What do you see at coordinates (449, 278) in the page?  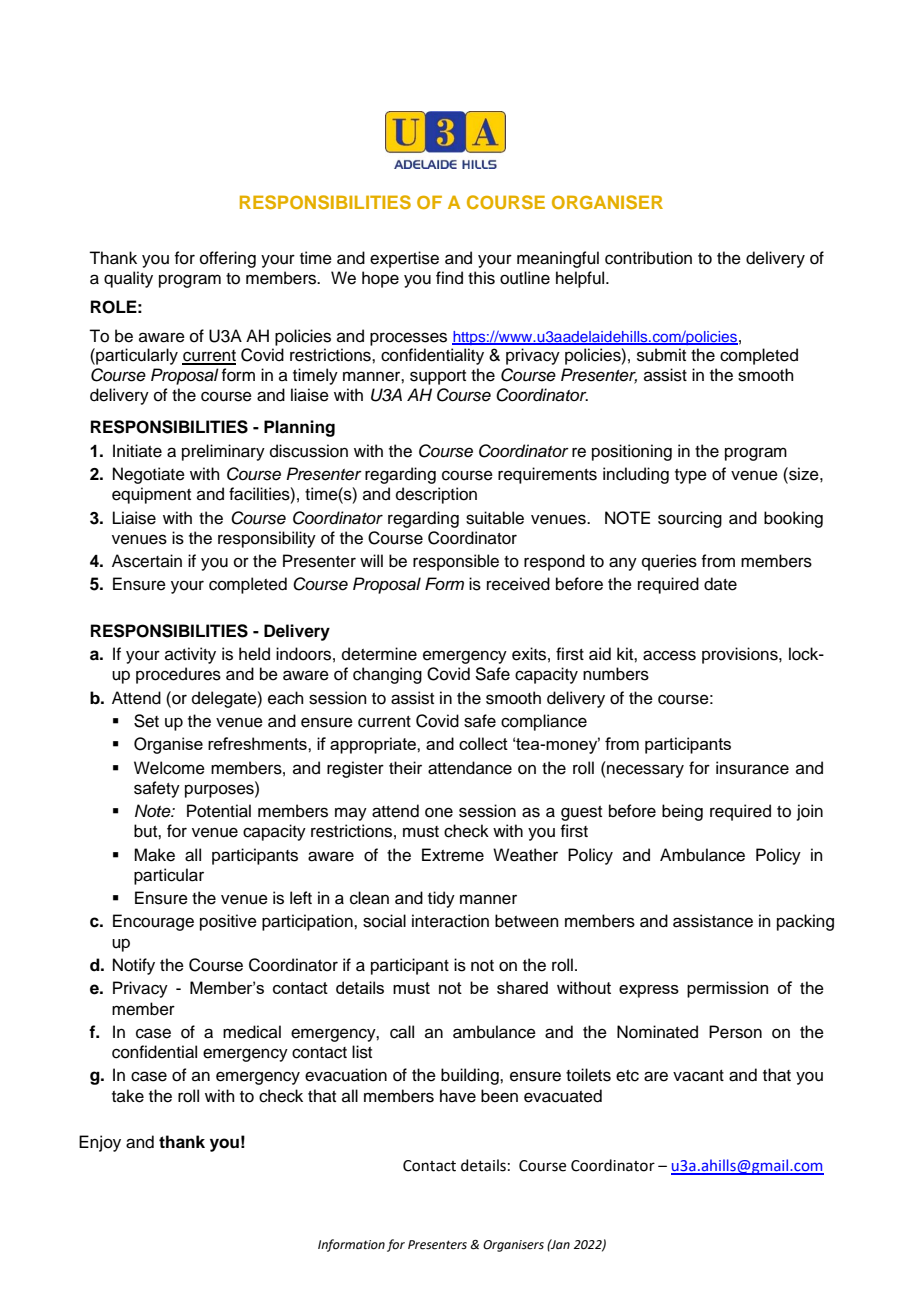 I see `find` at bounding box center [449, 278].
